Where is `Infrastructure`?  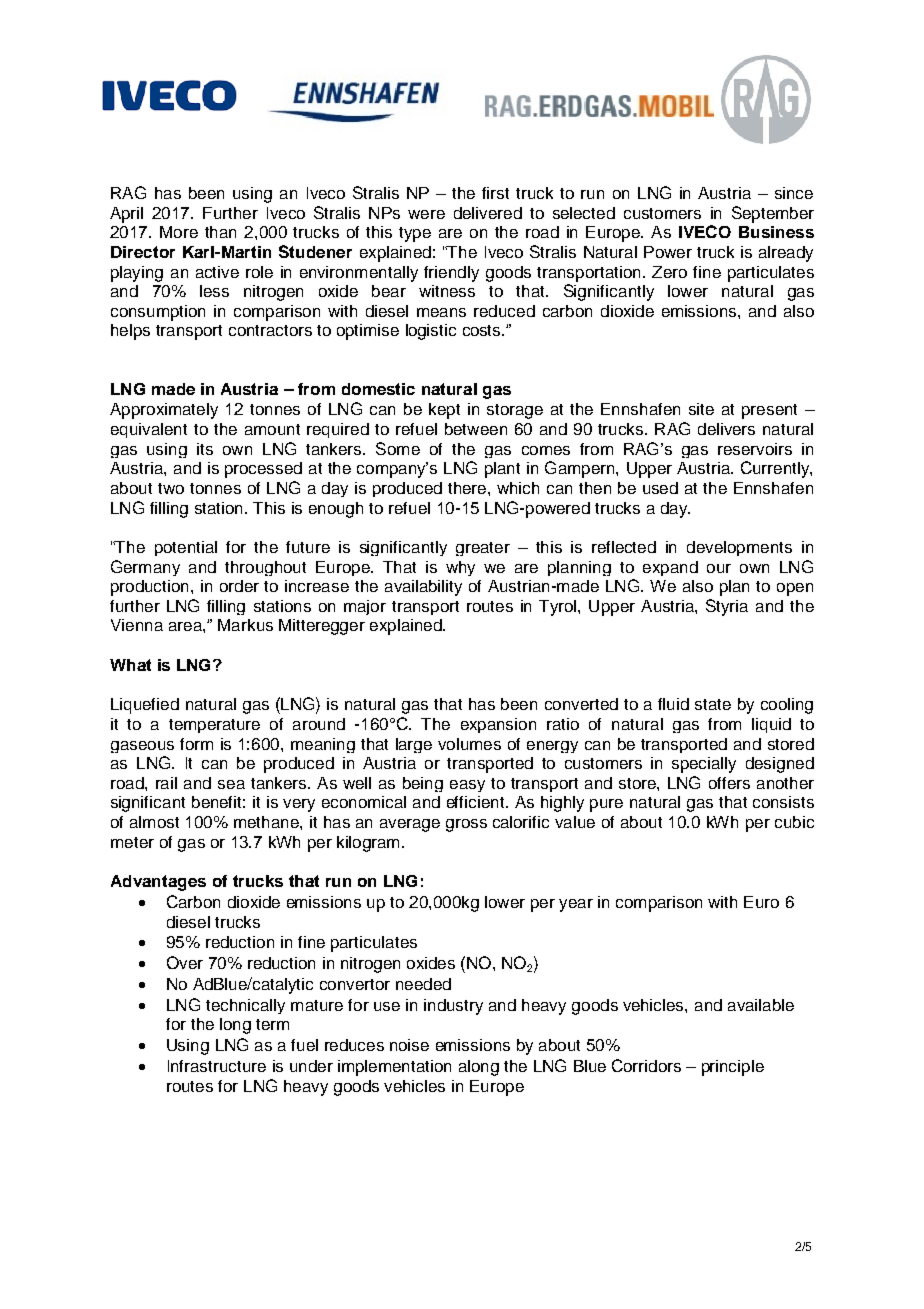
Infrastructure is located at coordinates (217, 1066).
